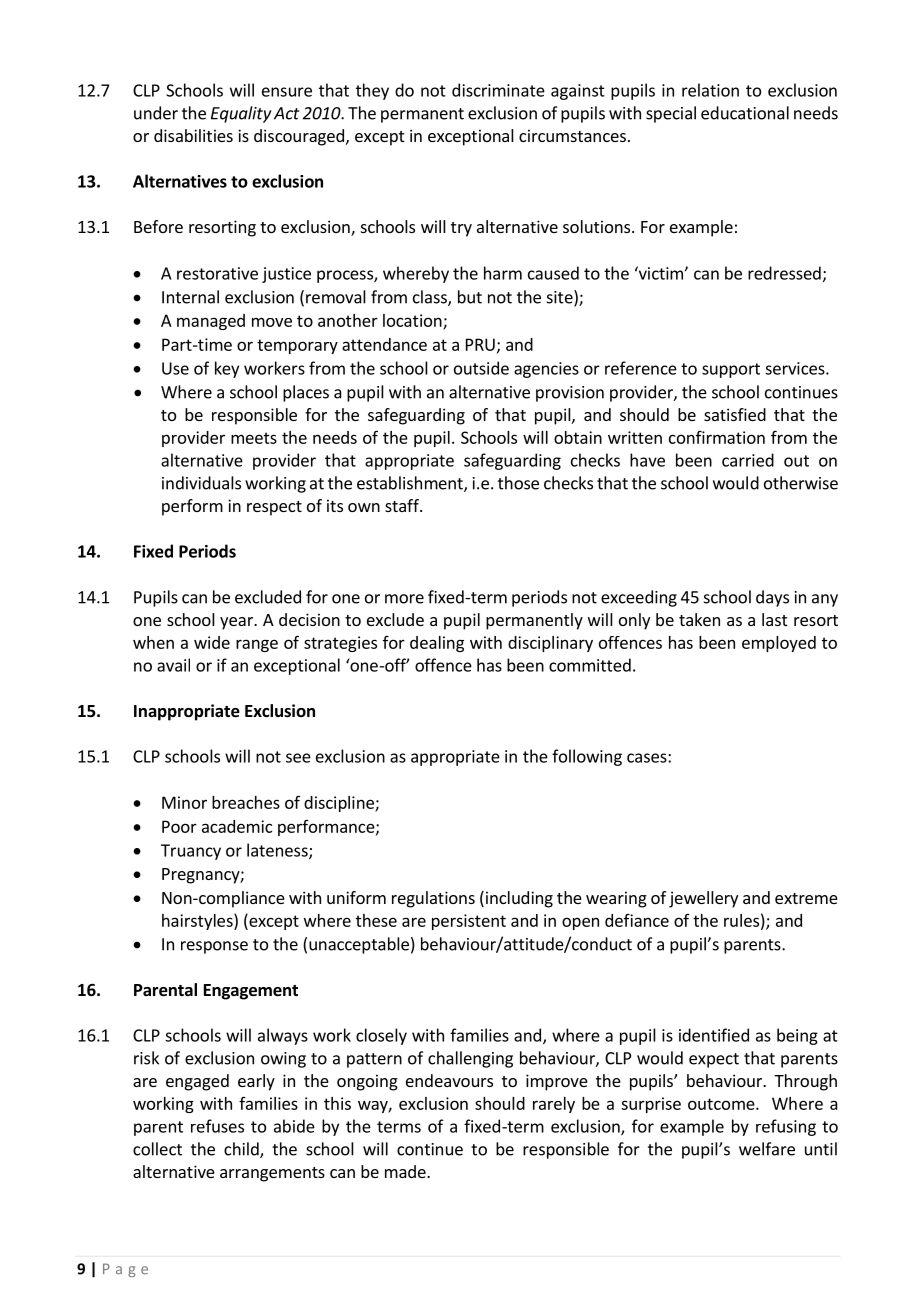 The height and width of the image is (1308, 924). Describe the element at coordinates (767, 1149) in the image. I see `welfare` at that location.
